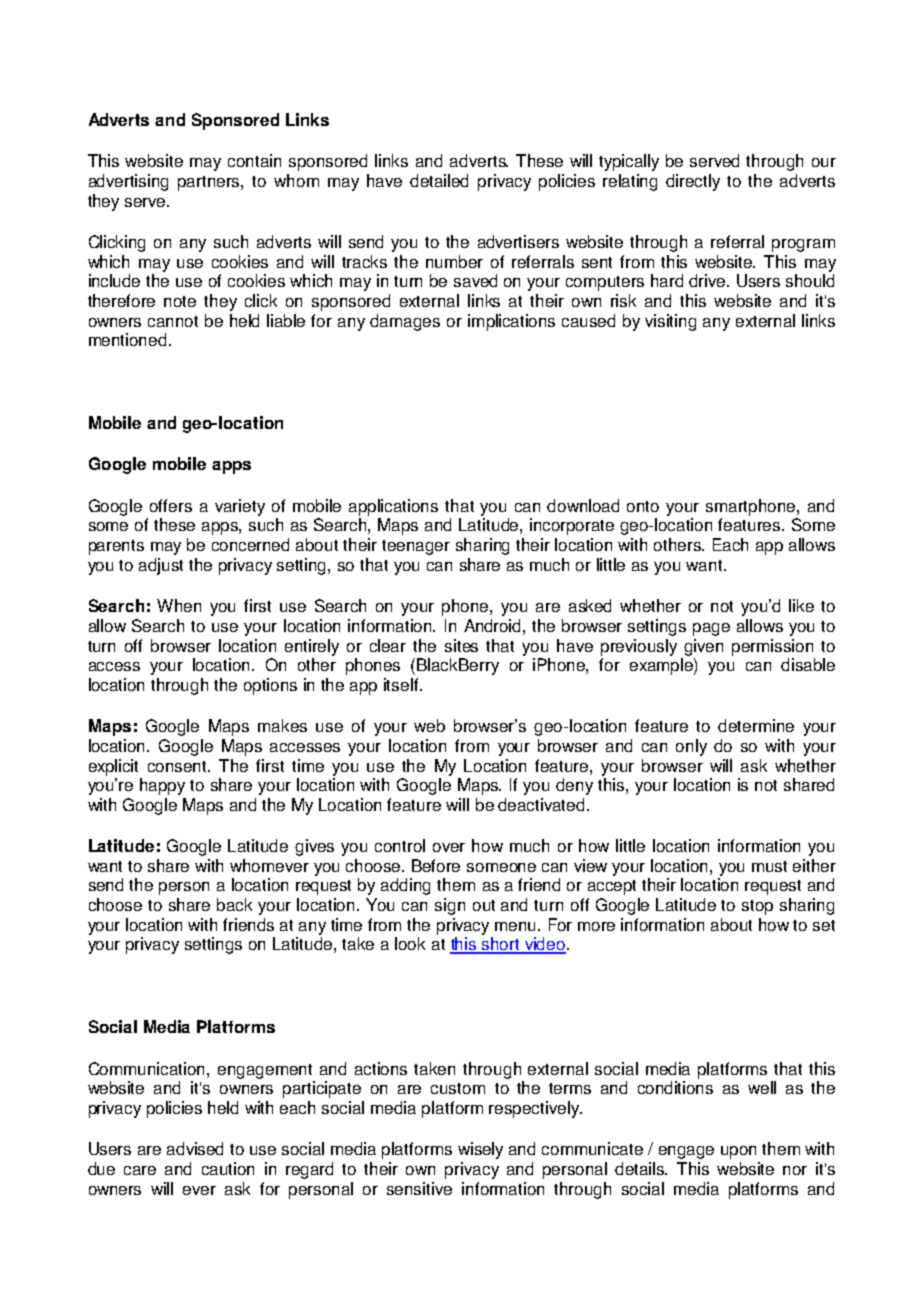 The width and height of the screenshot is (924, 1308). Describe the element at coordinates (738, 1152) in the screenshot. I see `upon` at that location.
